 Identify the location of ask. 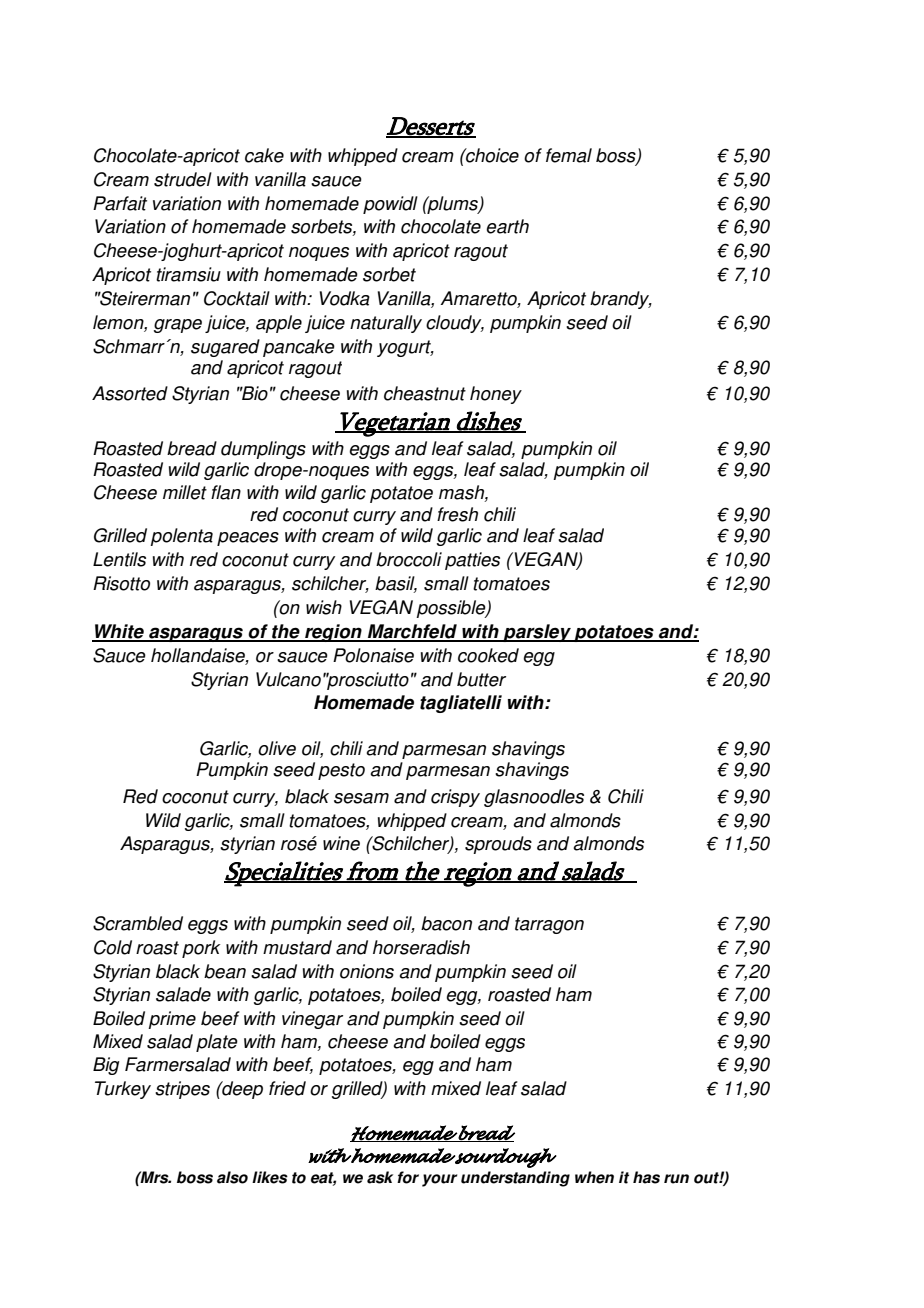
(380, 1177).
